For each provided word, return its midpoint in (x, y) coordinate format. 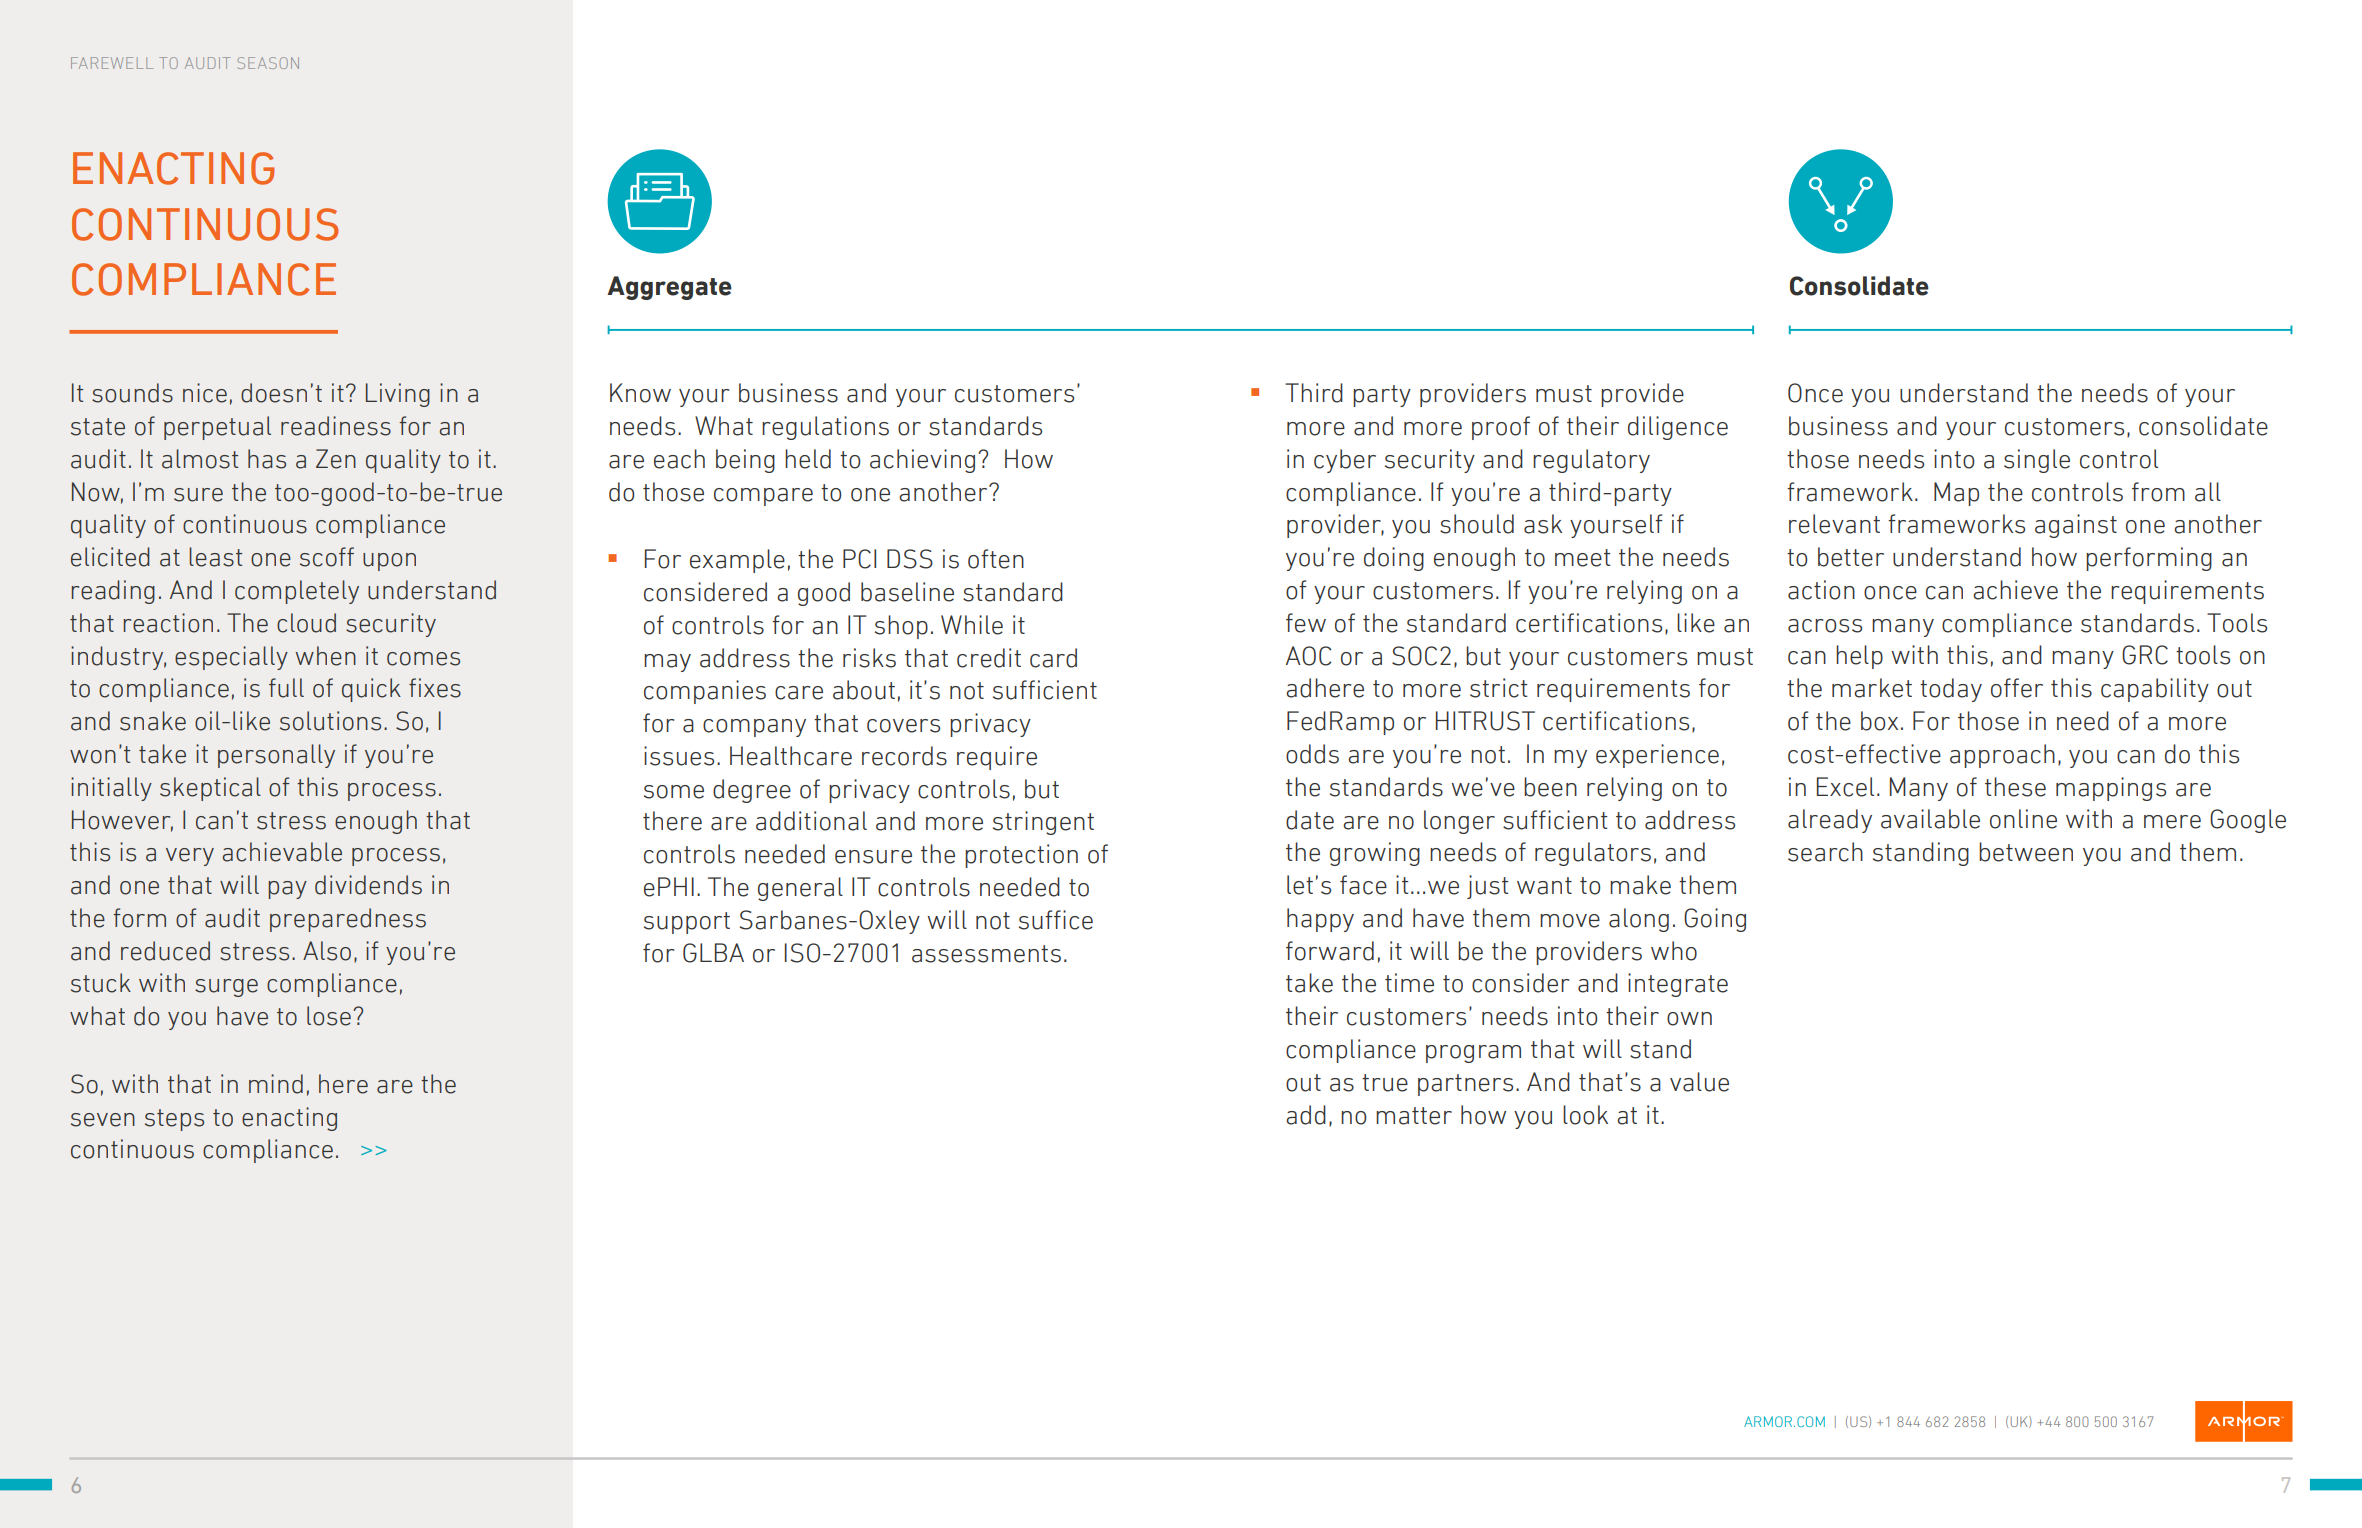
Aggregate (669, 288)
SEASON (268, 63)
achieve (2015, 590)
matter (1414, 1116)
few (1306, 623)
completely (297, 592)
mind (276, 1084)
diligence (1678, 428)
